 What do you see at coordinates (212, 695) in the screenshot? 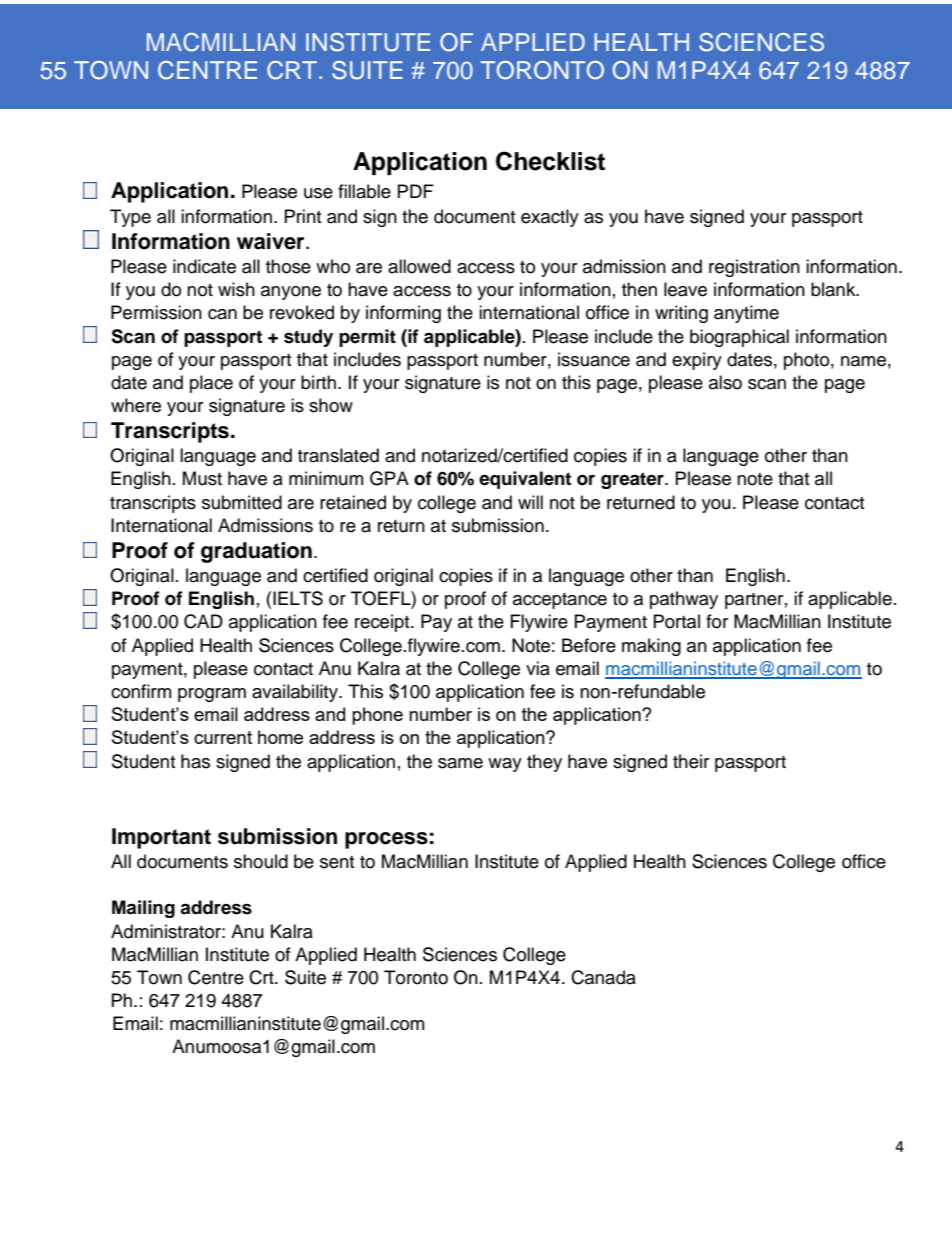
I see `program` at bounding box center [212, 695].
